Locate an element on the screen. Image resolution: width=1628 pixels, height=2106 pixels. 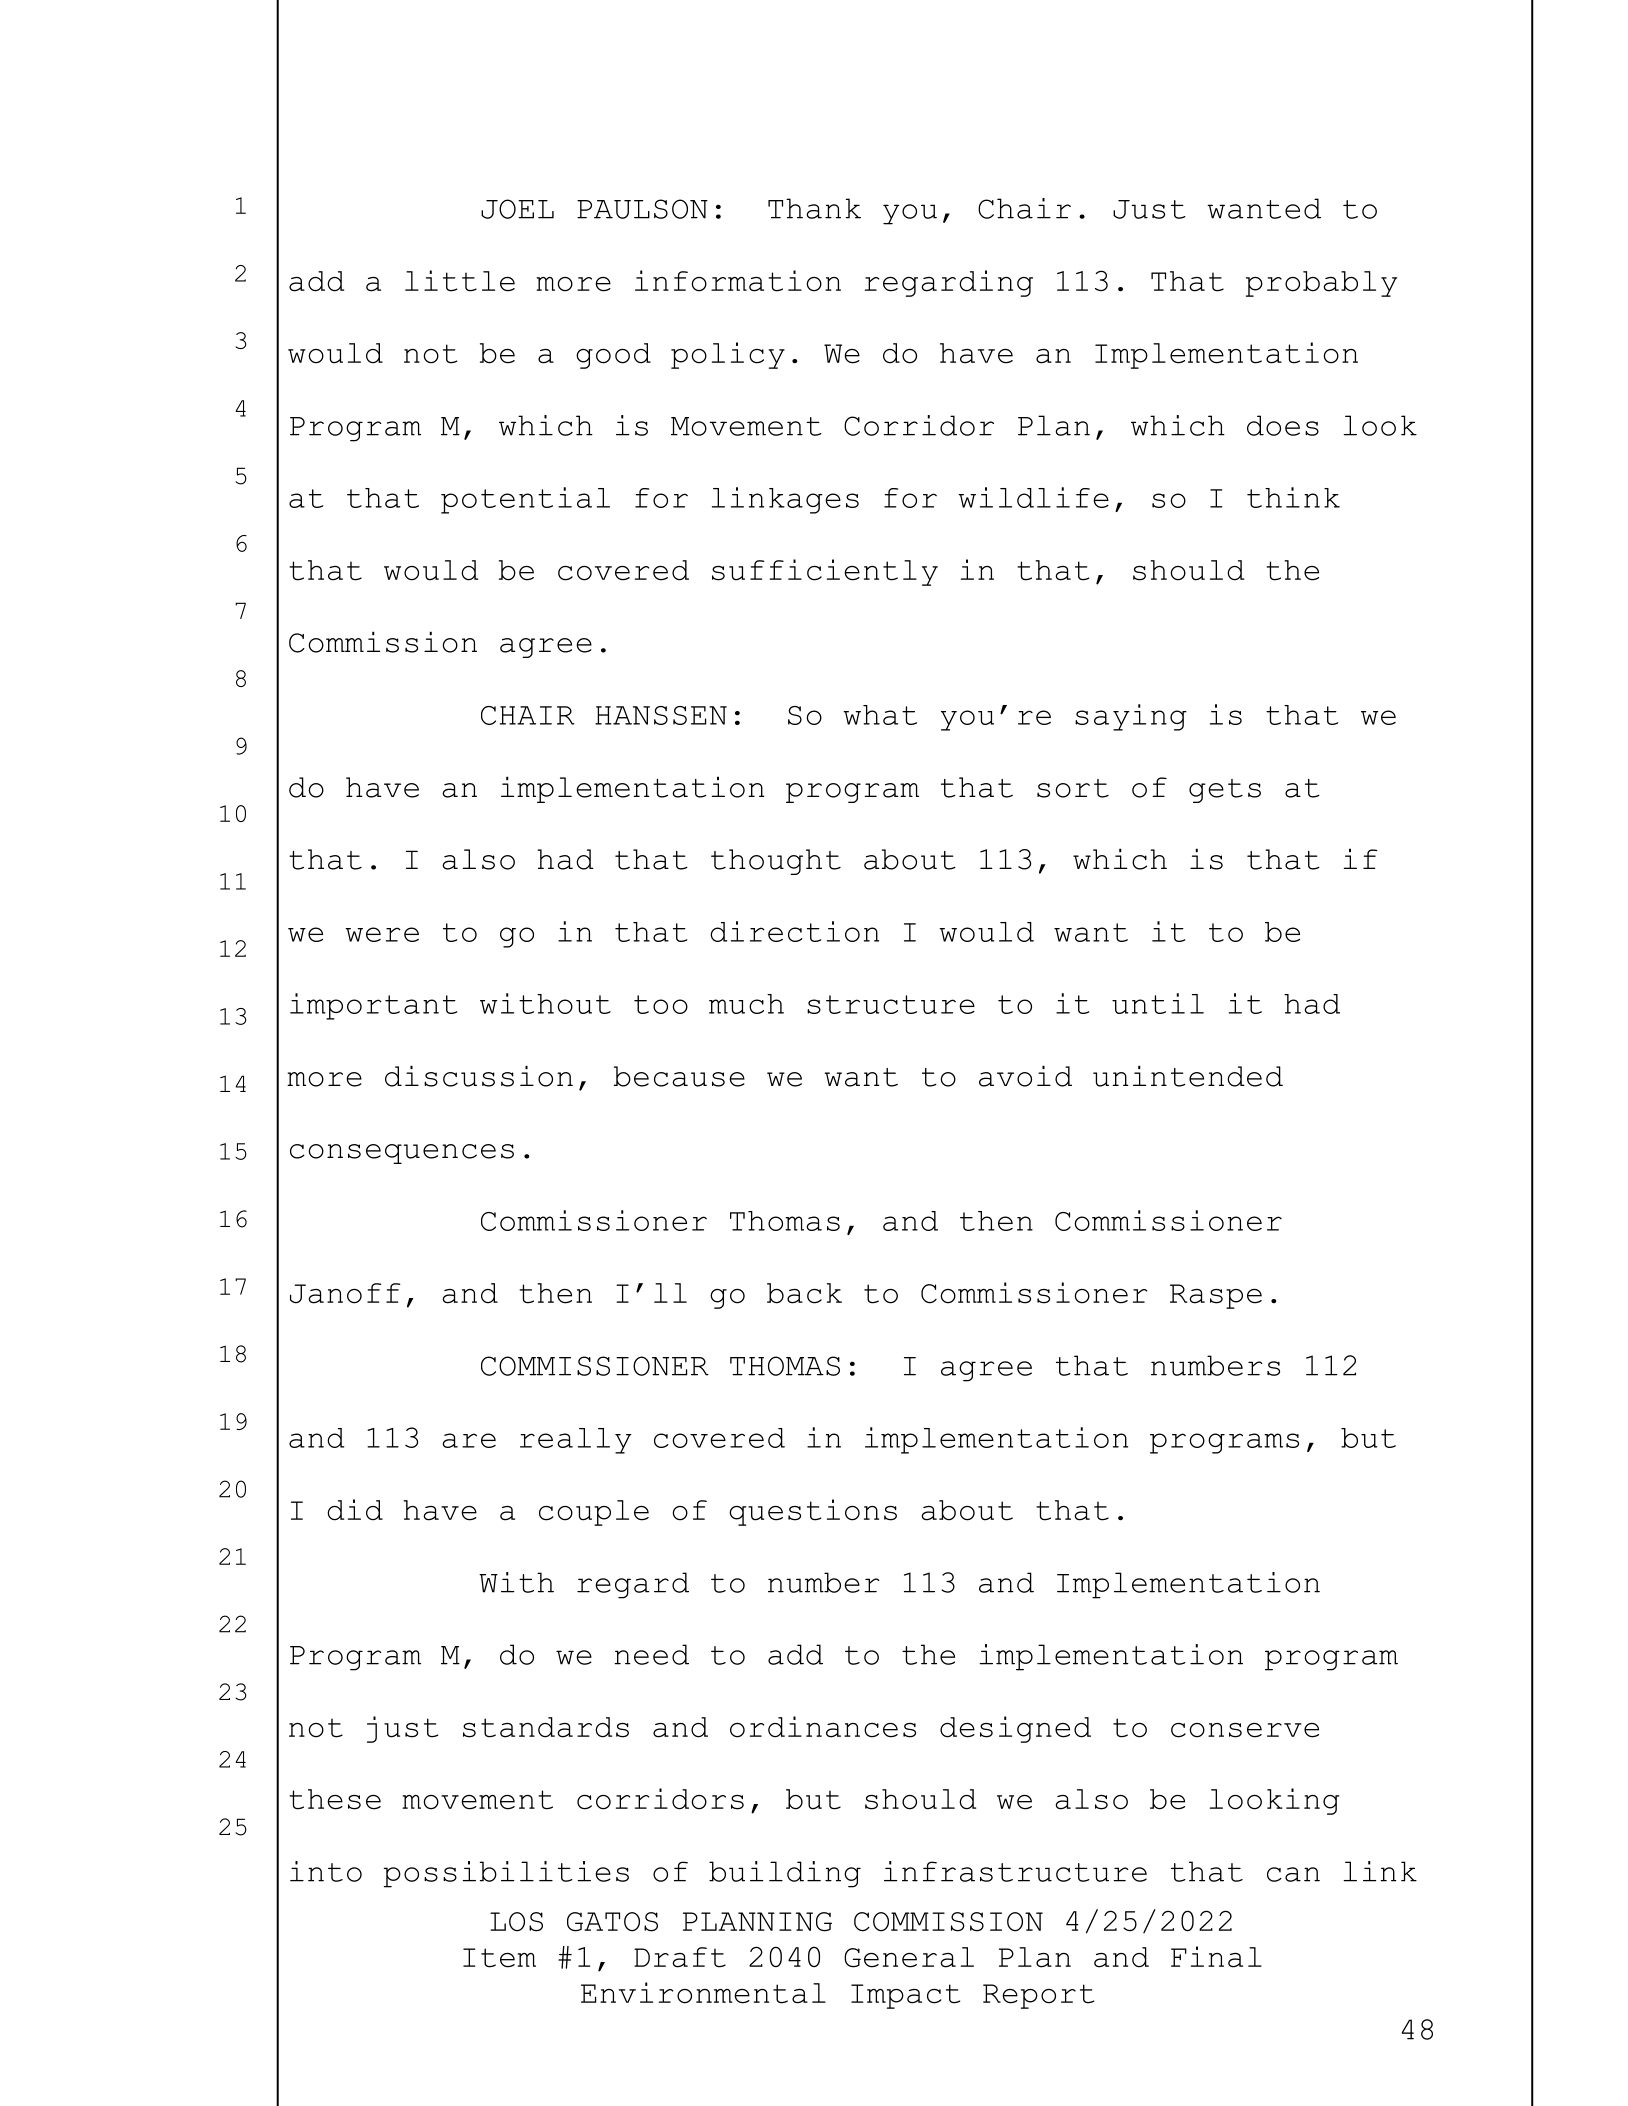
Item is located at coordinates (499, 1958).
